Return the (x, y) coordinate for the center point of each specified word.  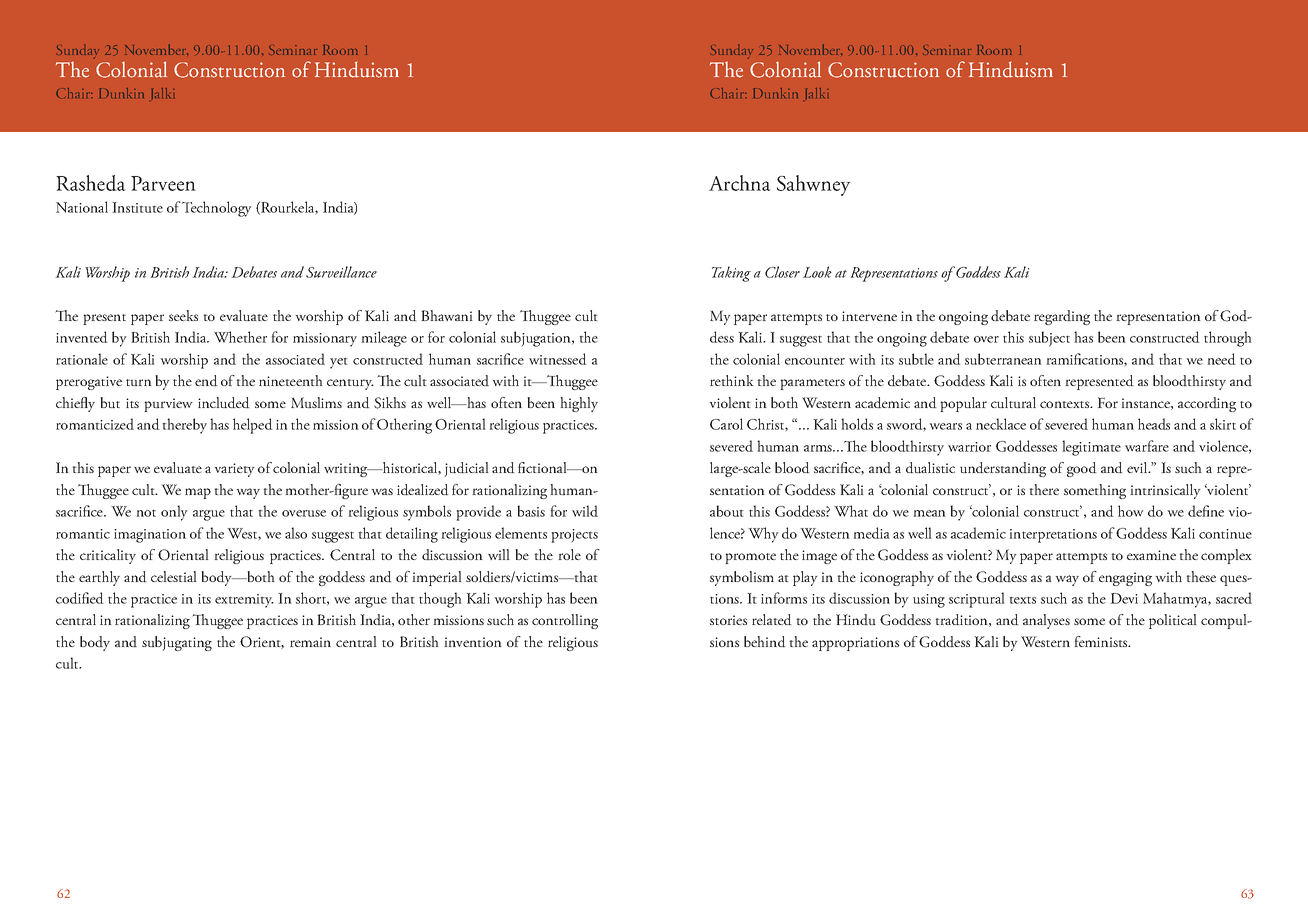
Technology (216, 209)
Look (817, 272)
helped (253, 426)
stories (728, 620)
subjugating (177, 643)
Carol (726, 424)
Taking (731, 274)
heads (1154, 424)
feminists (1102, 641)
